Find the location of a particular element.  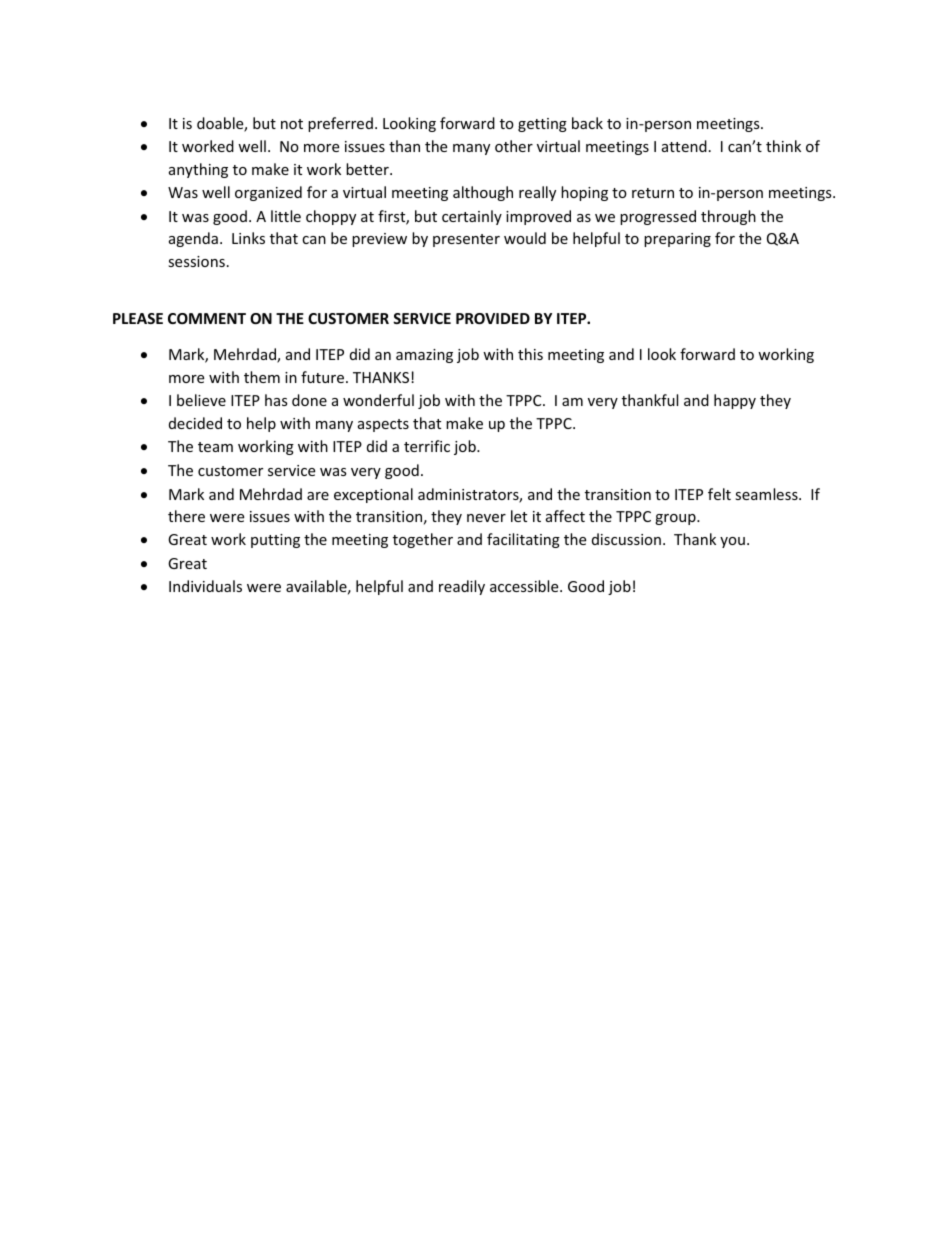

other is located at coordinates (514, 146).
